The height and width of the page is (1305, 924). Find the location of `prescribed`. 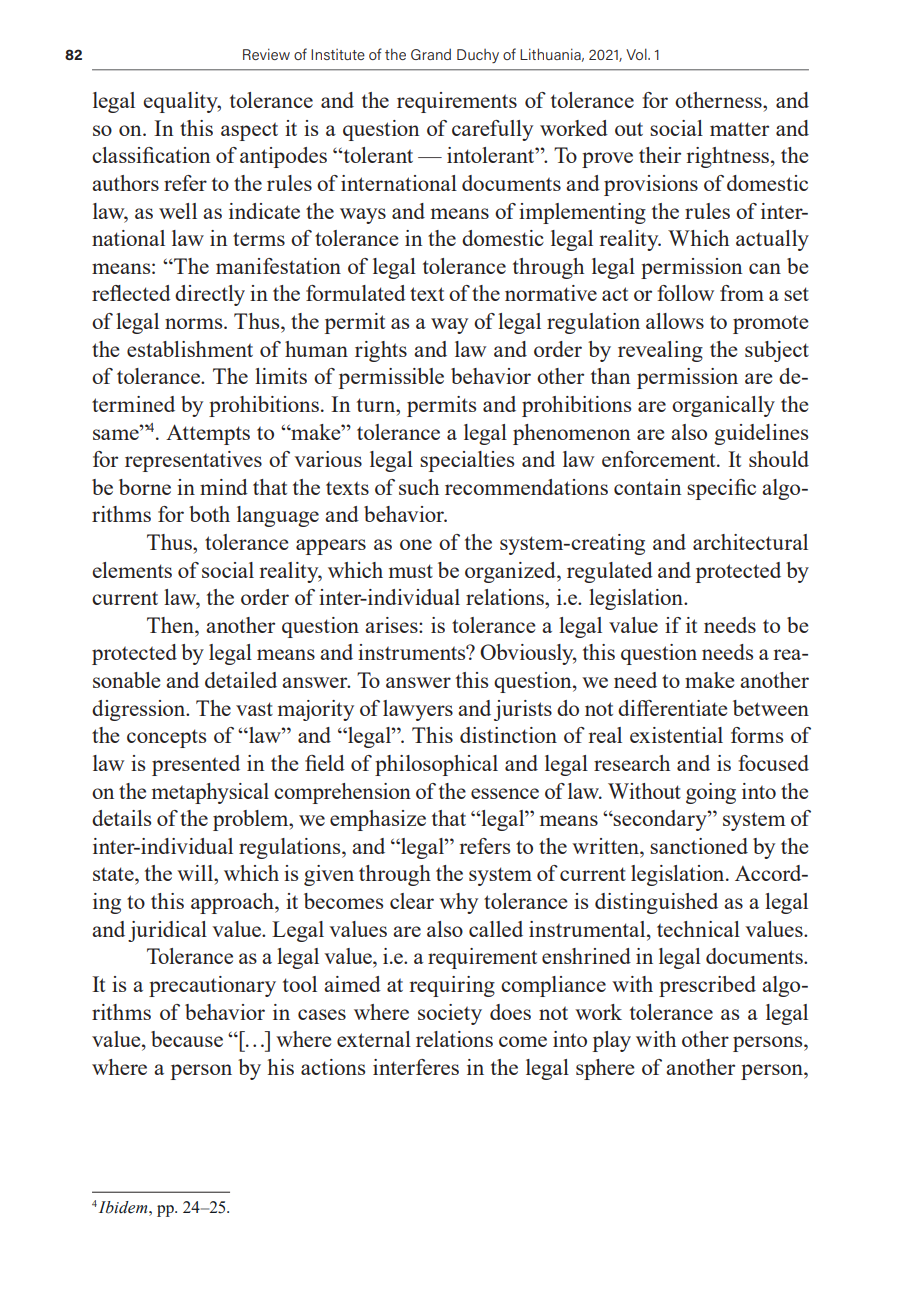

prescribed is located at coordinates (707, 986).
